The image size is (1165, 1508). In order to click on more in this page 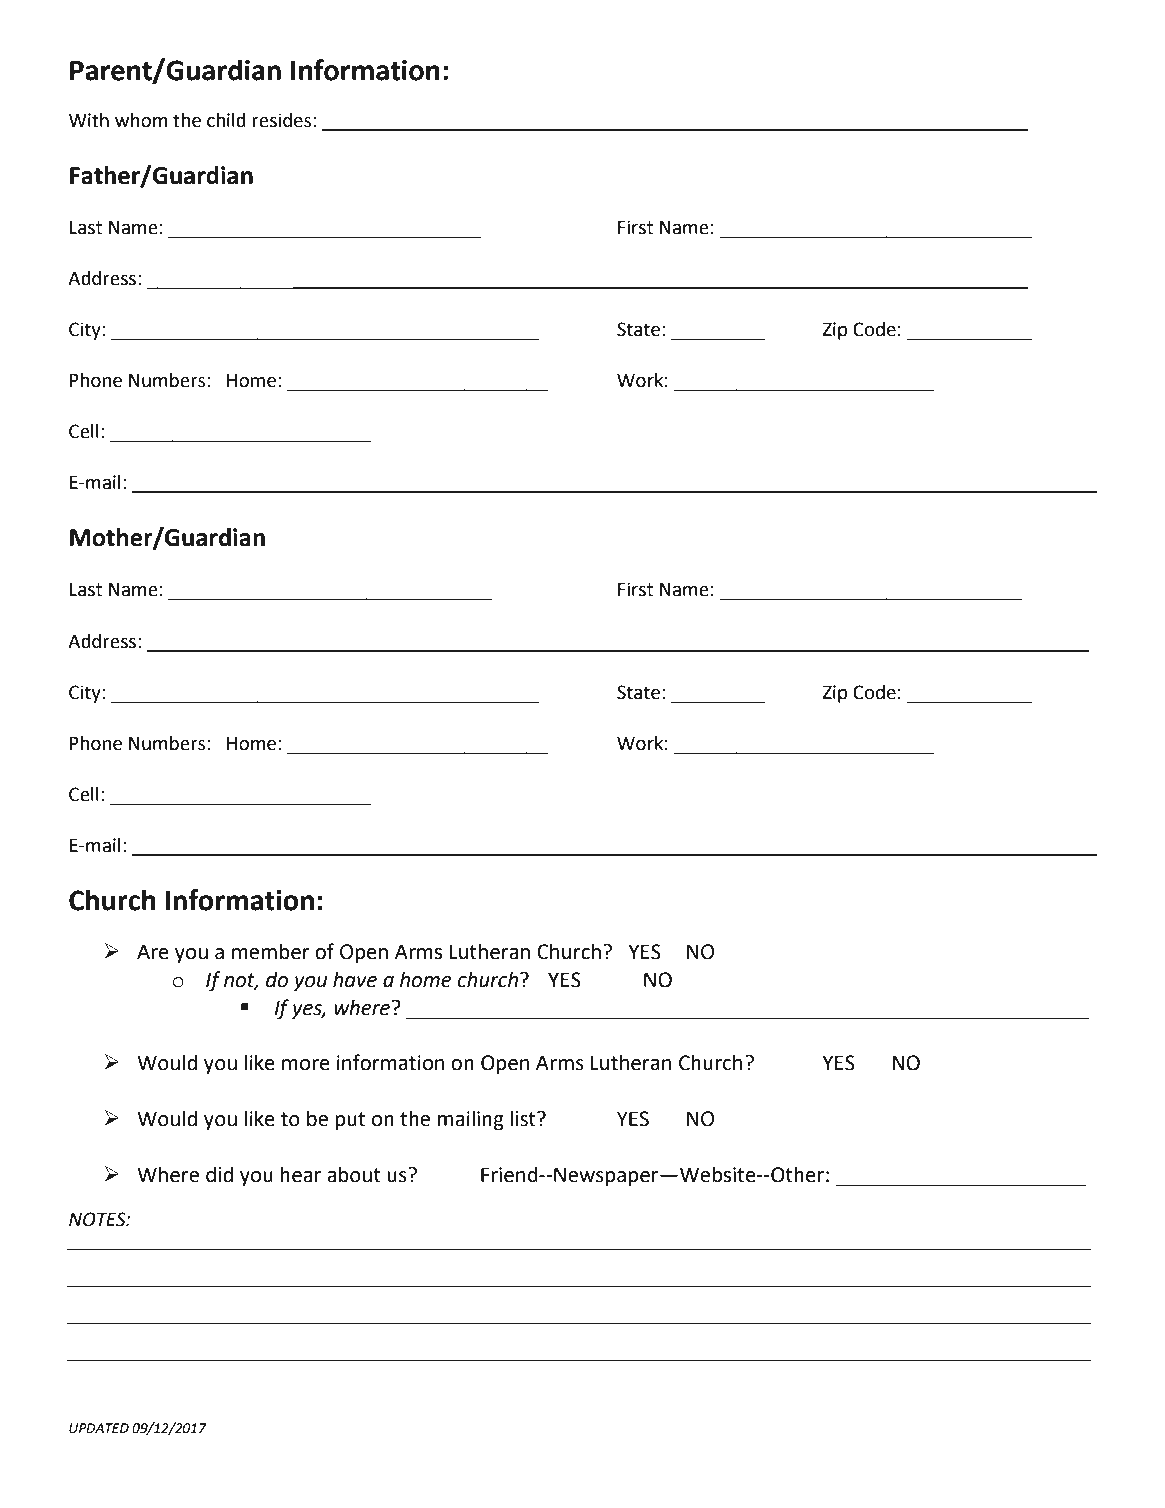, I will do `click(306, 1065)`.
